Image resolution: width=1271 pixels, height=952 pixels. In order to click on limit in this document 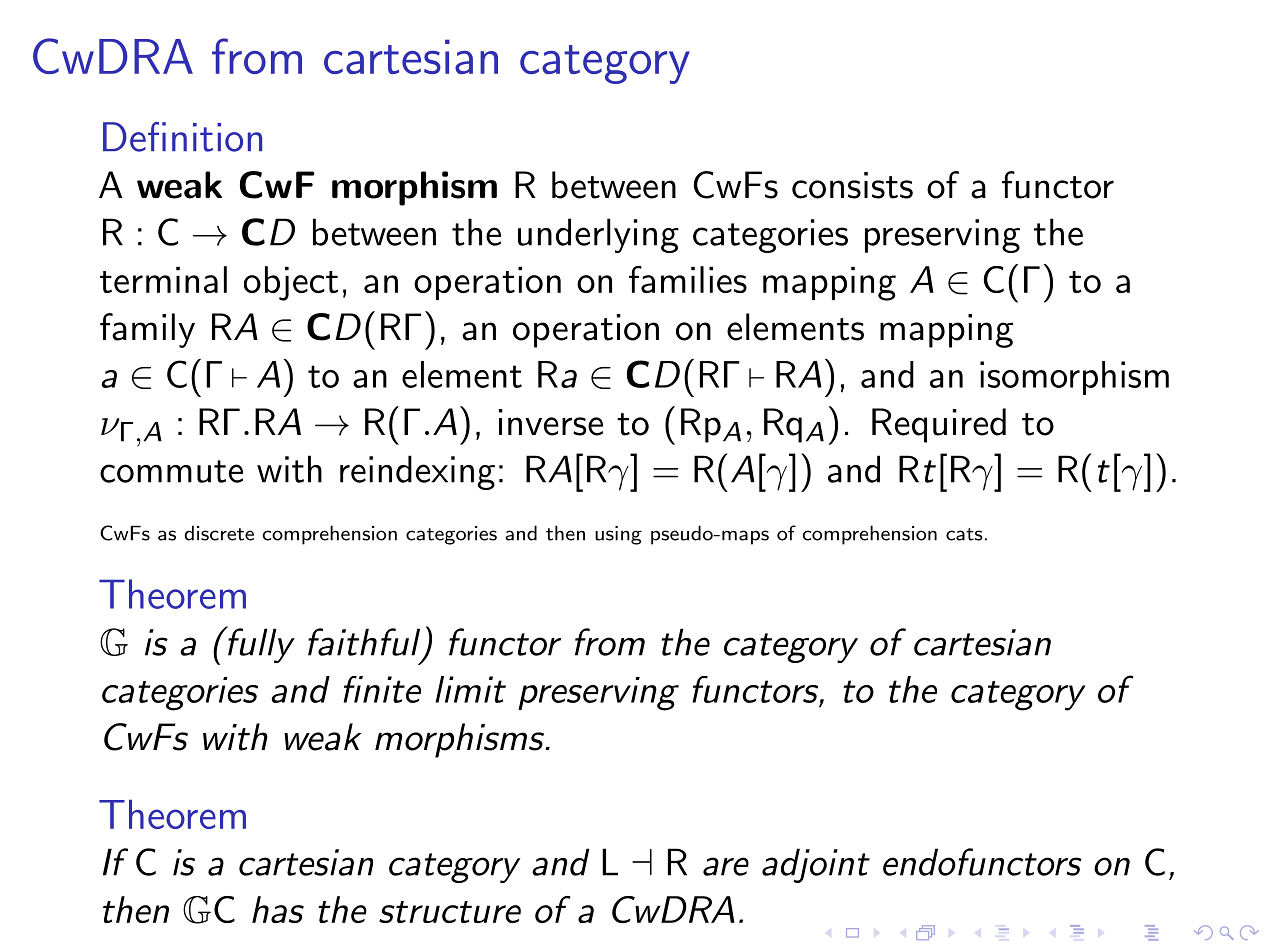, I will do `click(470, 689)`.
